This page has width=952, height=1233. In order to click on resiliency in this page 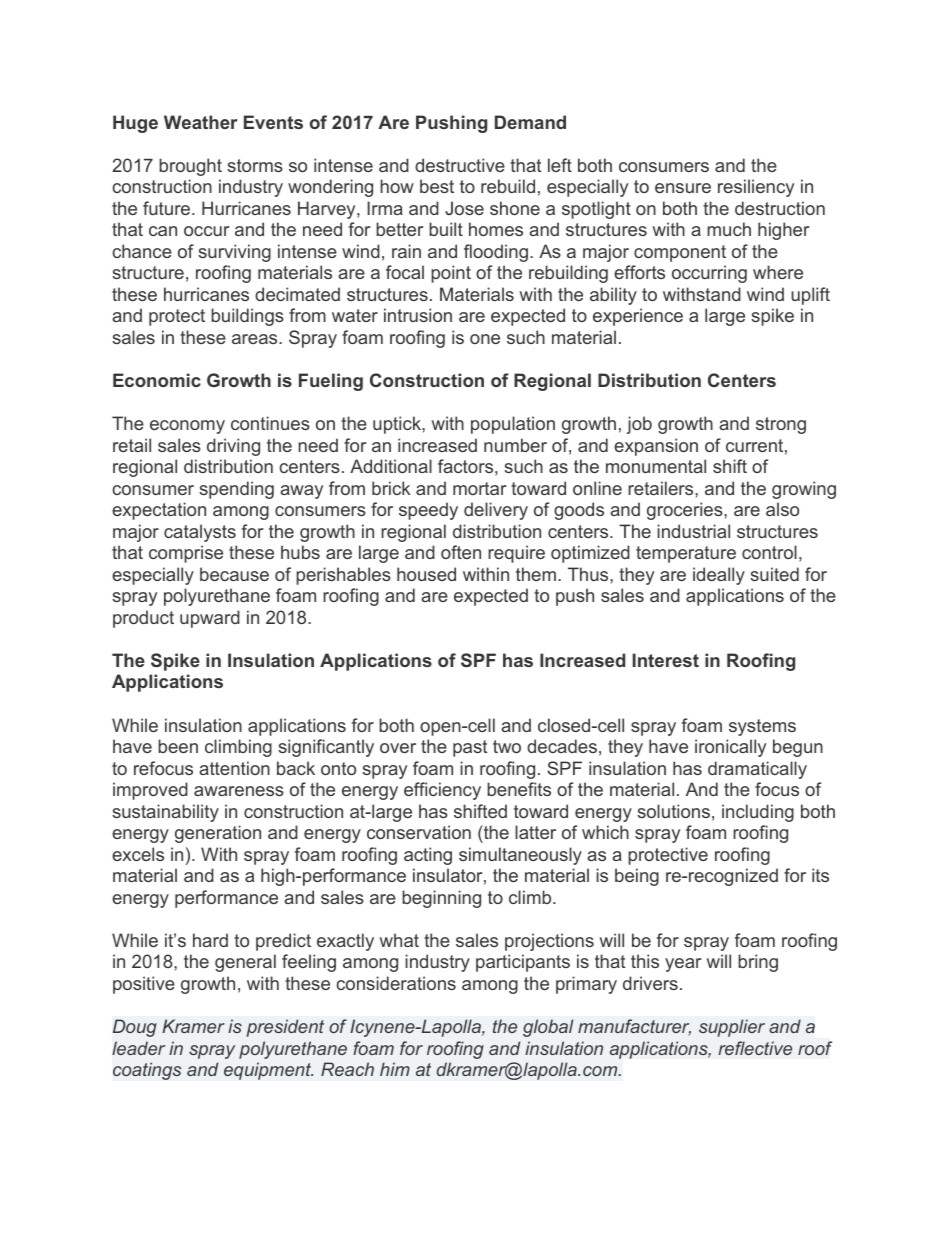, I will do `click(756, 188)`.
